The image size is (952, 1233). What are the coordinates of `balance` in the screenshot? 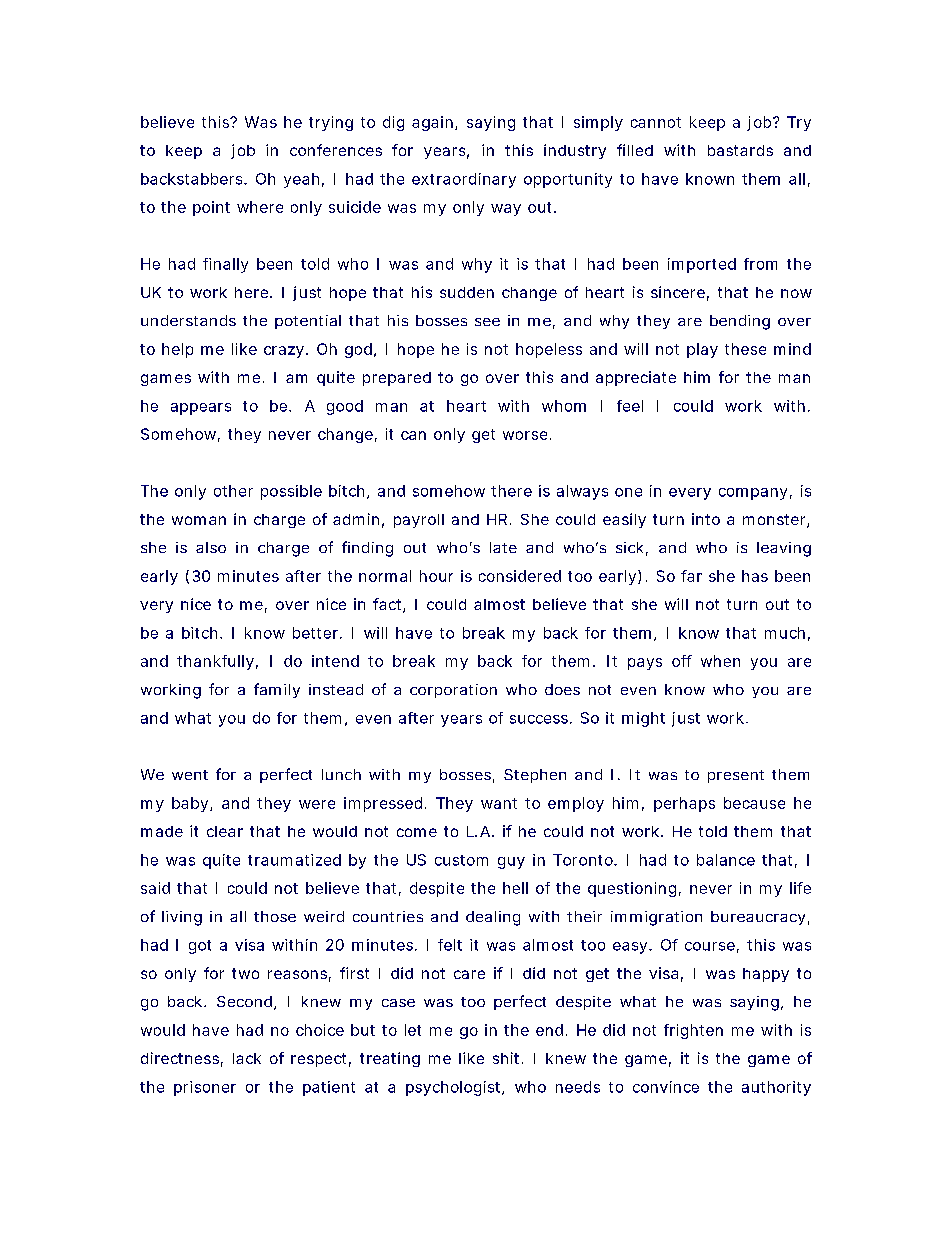 It's located at (726, 860).
